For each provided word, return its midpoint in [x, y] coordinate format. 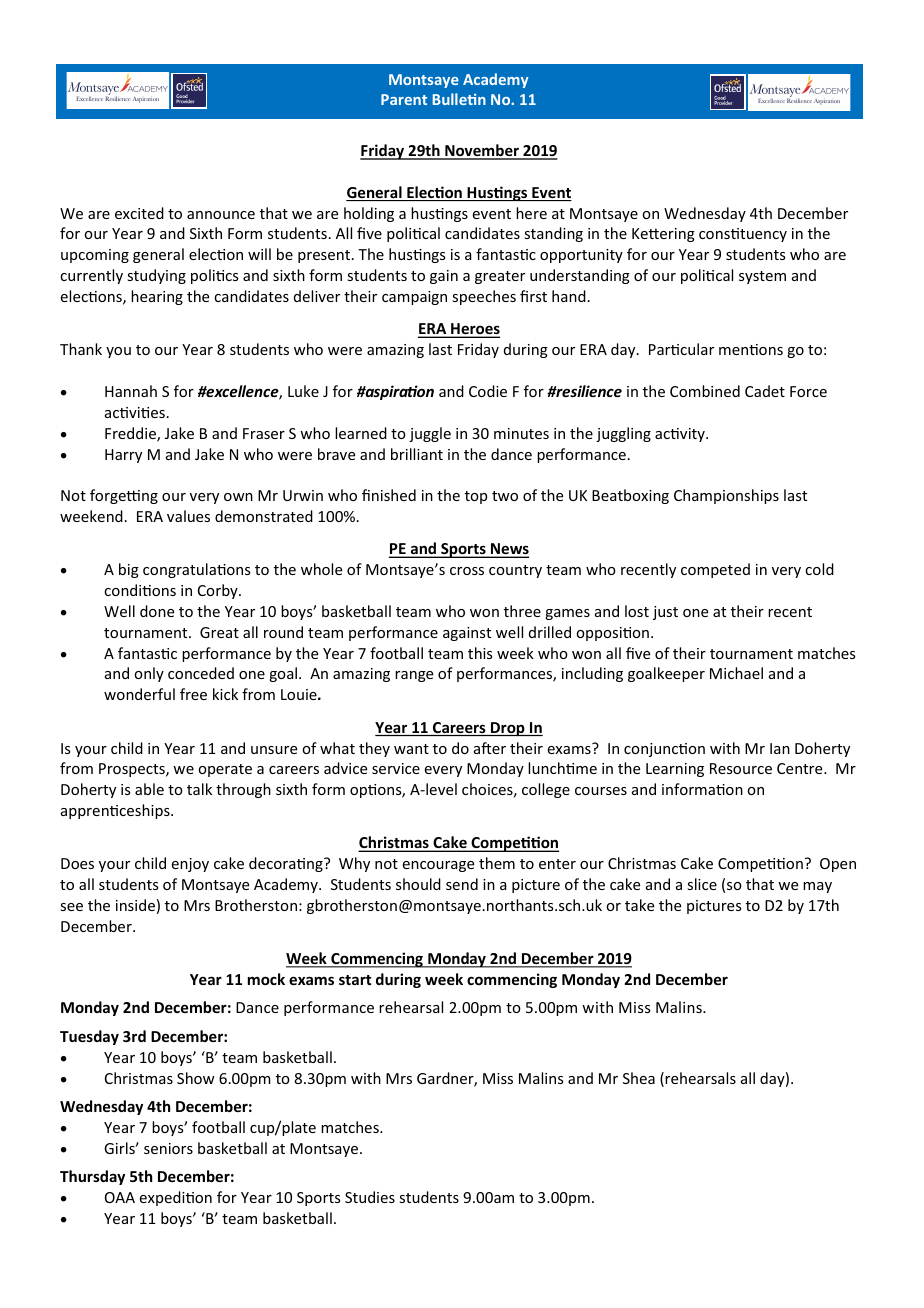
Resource [741, 768]
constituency [743, 235]
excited [139, 213]
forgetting [124, 496]
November [482, 151]
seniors [168, 1148]
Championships [726, 496]
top [476, 497]
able [149, 789]
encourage [438, 866]
